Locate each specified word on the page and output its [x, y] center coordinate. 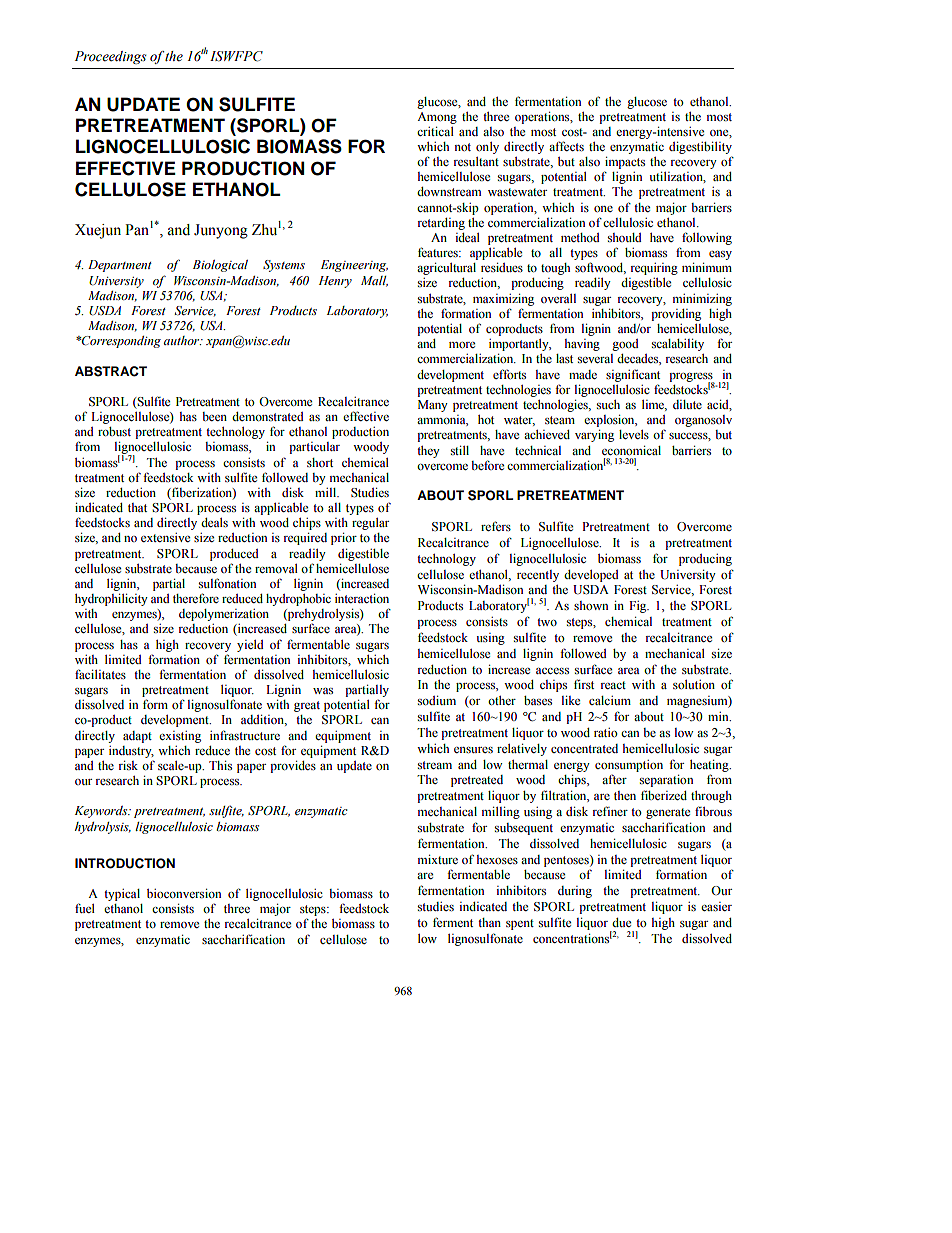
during [575, 892]
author [183, 340]
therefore [196, 598]
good [625, 345]
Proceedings [110, 57]
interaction [362, 598]
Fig [639, 607]
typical [122, 895]
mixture [438, 859]
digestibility [700, 148]
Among [437, 118]
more [462, 345]
